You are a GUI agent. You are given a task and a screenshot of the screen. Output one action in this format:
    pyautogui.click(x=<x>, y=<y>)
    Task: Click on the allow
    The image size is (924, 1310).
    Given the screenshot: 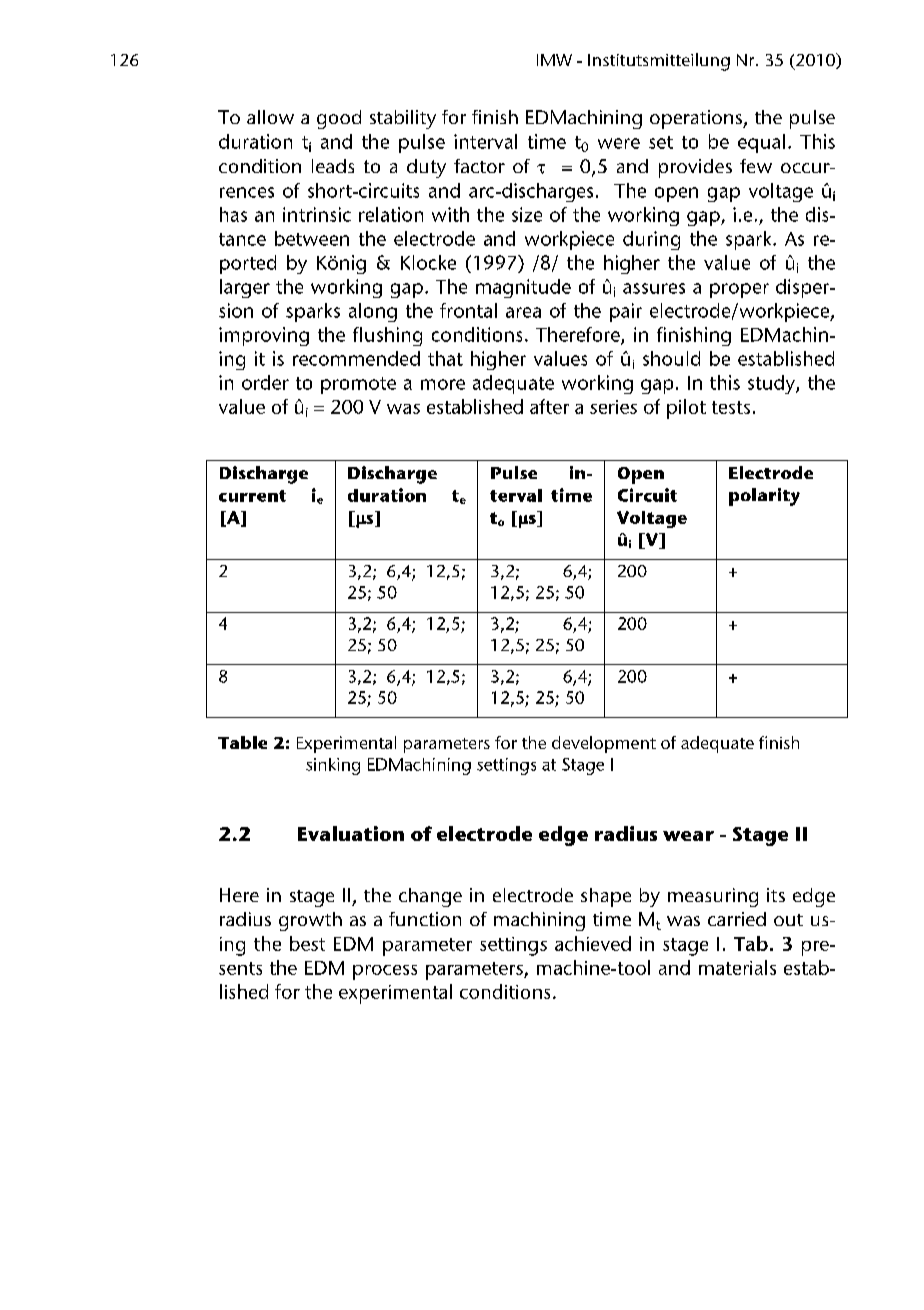 What is the action you would take?
    pyautogui.click(x=270, y=117)
